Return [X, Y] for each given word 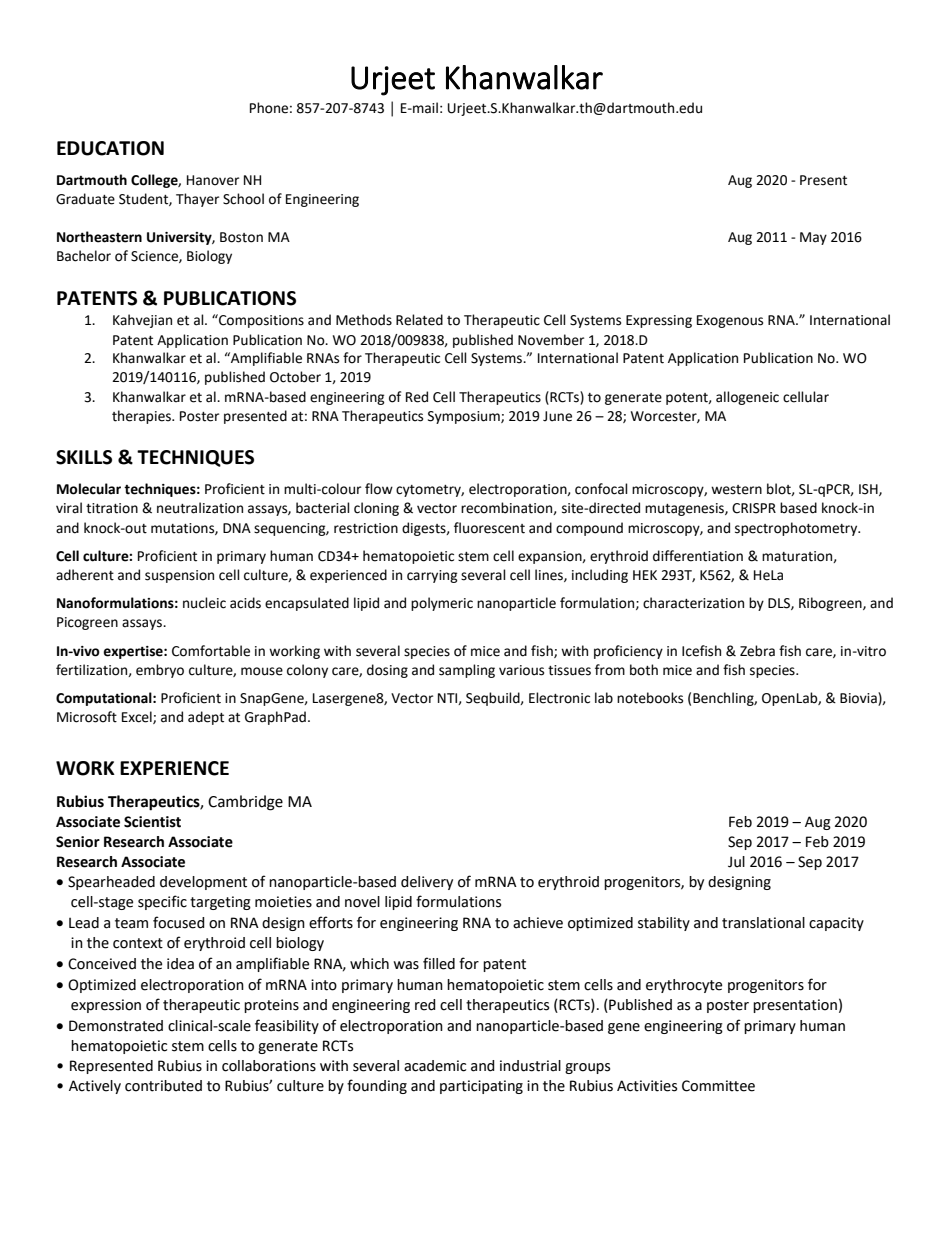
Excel [138, 717]
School [243, 199]
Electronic [559, 698]
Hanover [213, 180]
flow [379, 489]
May [813, 238]
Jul [736, 862]
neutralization [200, 508]
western [736, 490]
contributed [163, 1086]
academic [435, 1066]
